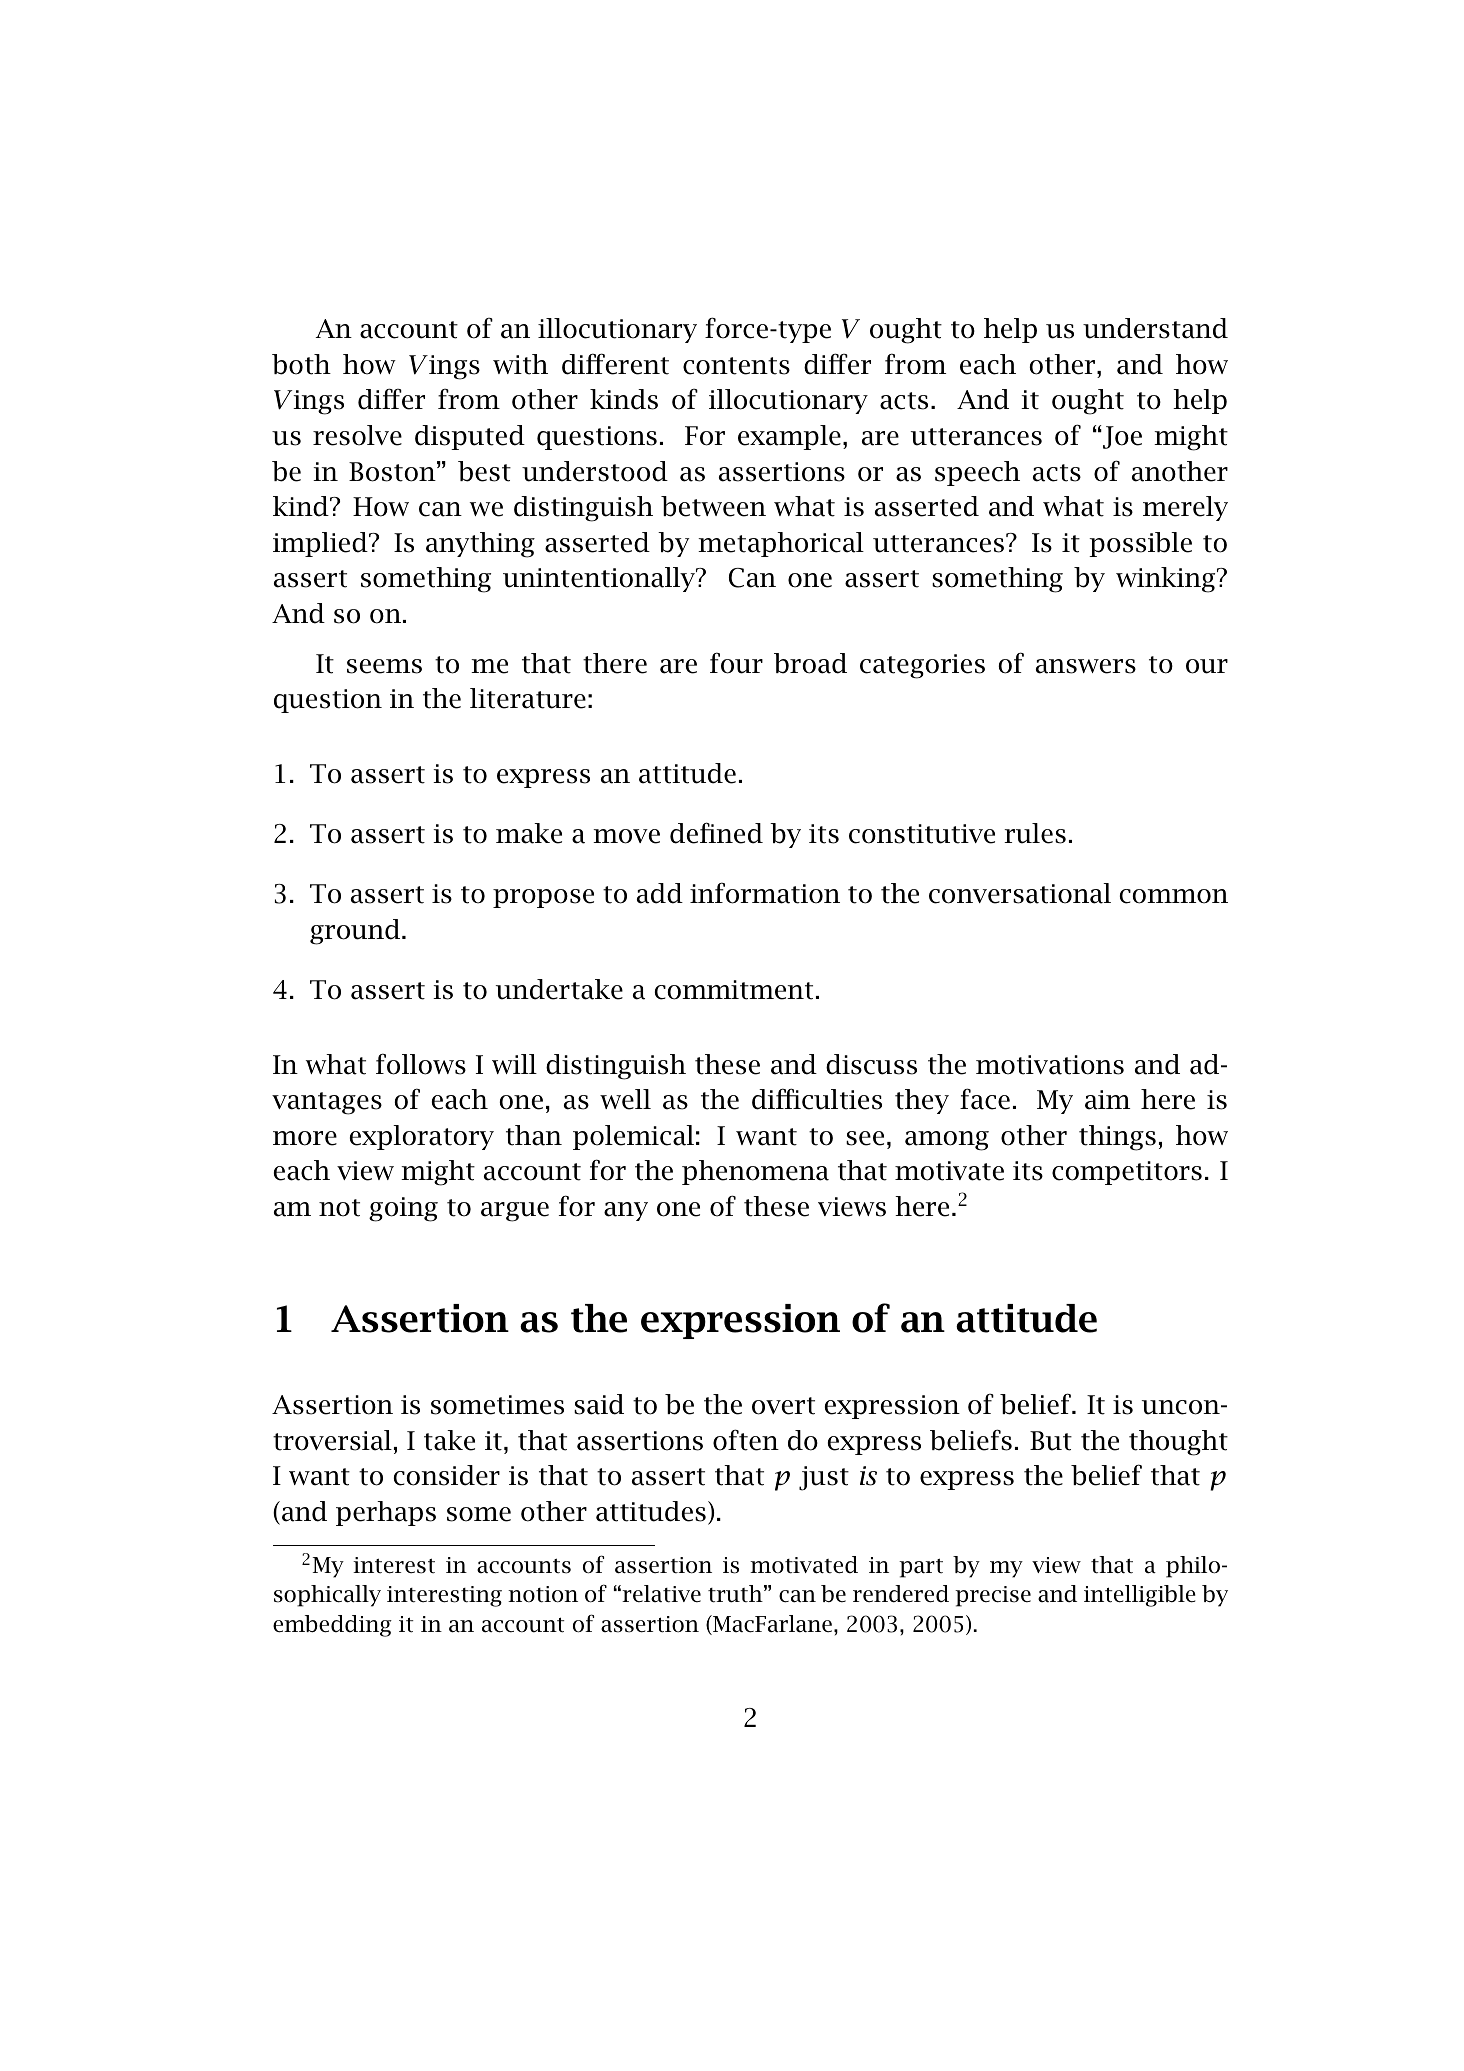  I want to click on going, so click(403, 1209).
